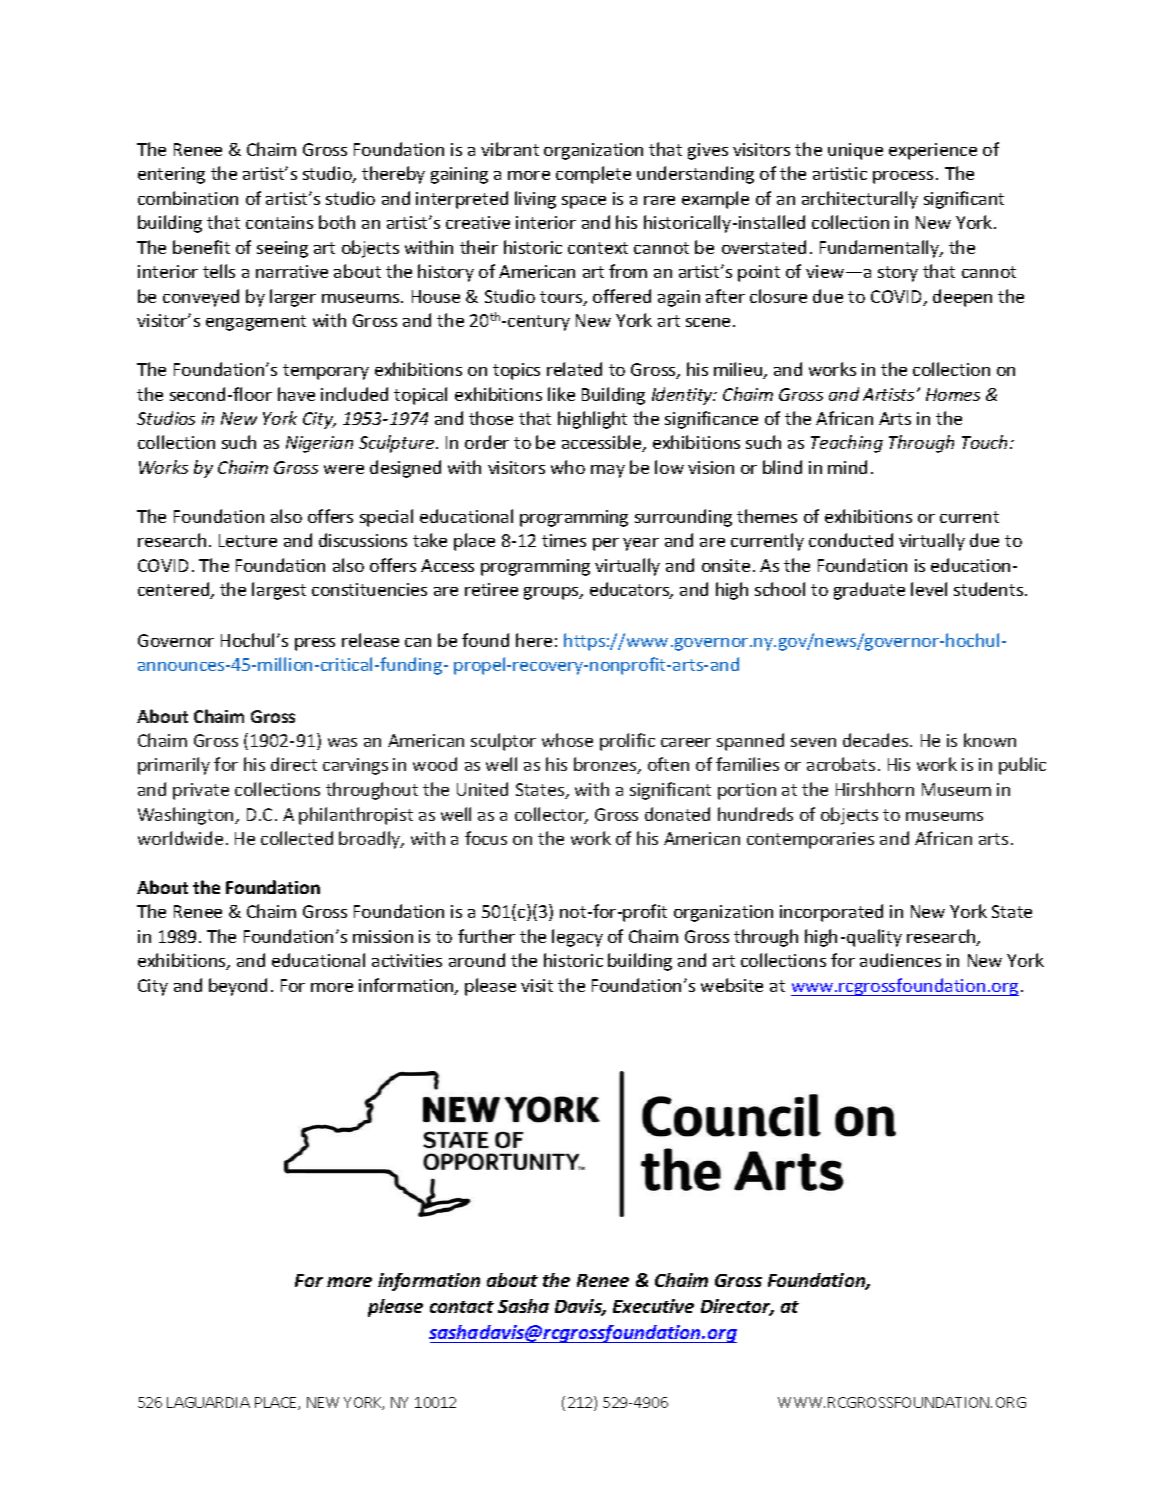  I want to click on complete, so click(593, 175).
